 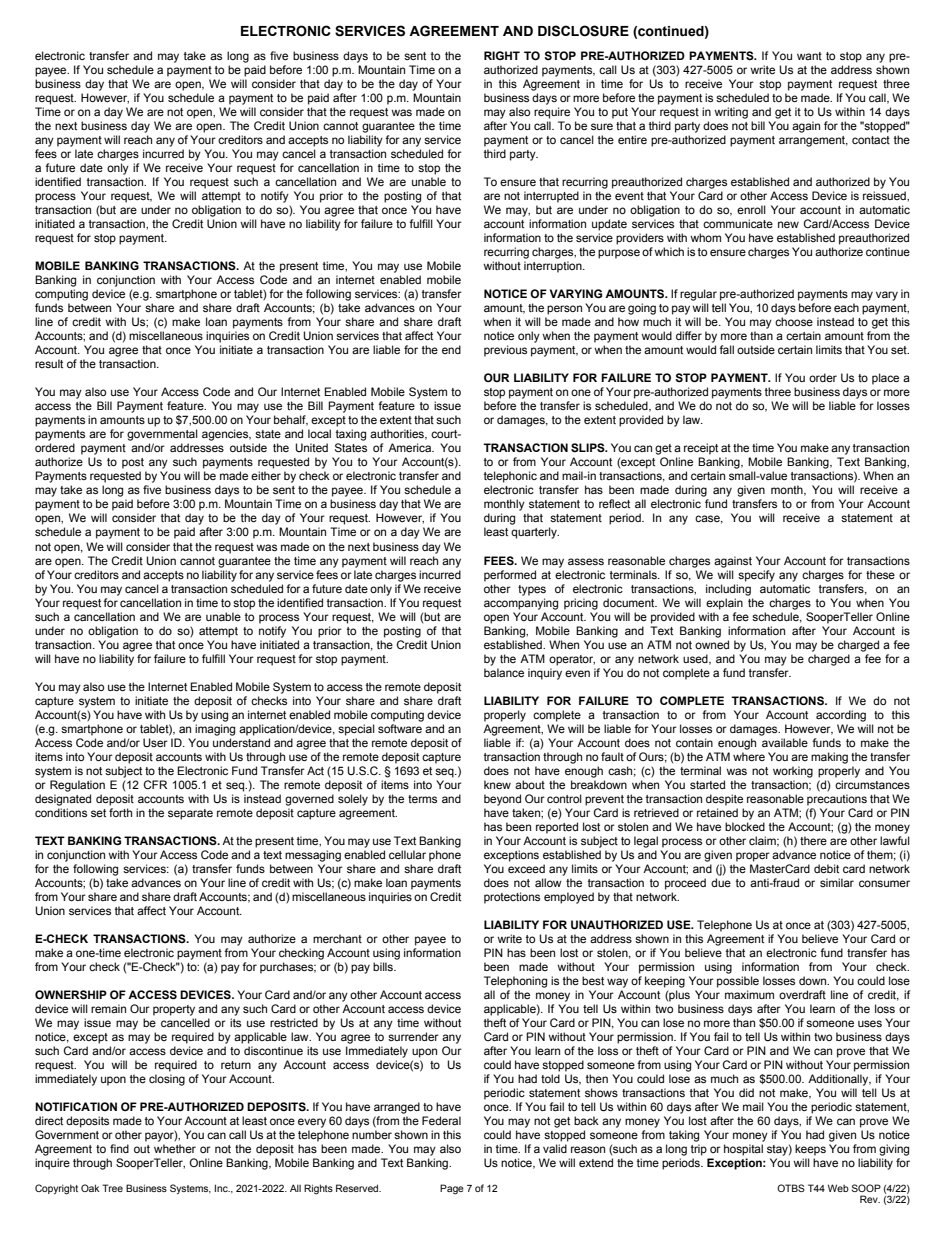 I want to click on entire, so click(x=632, y=139).
